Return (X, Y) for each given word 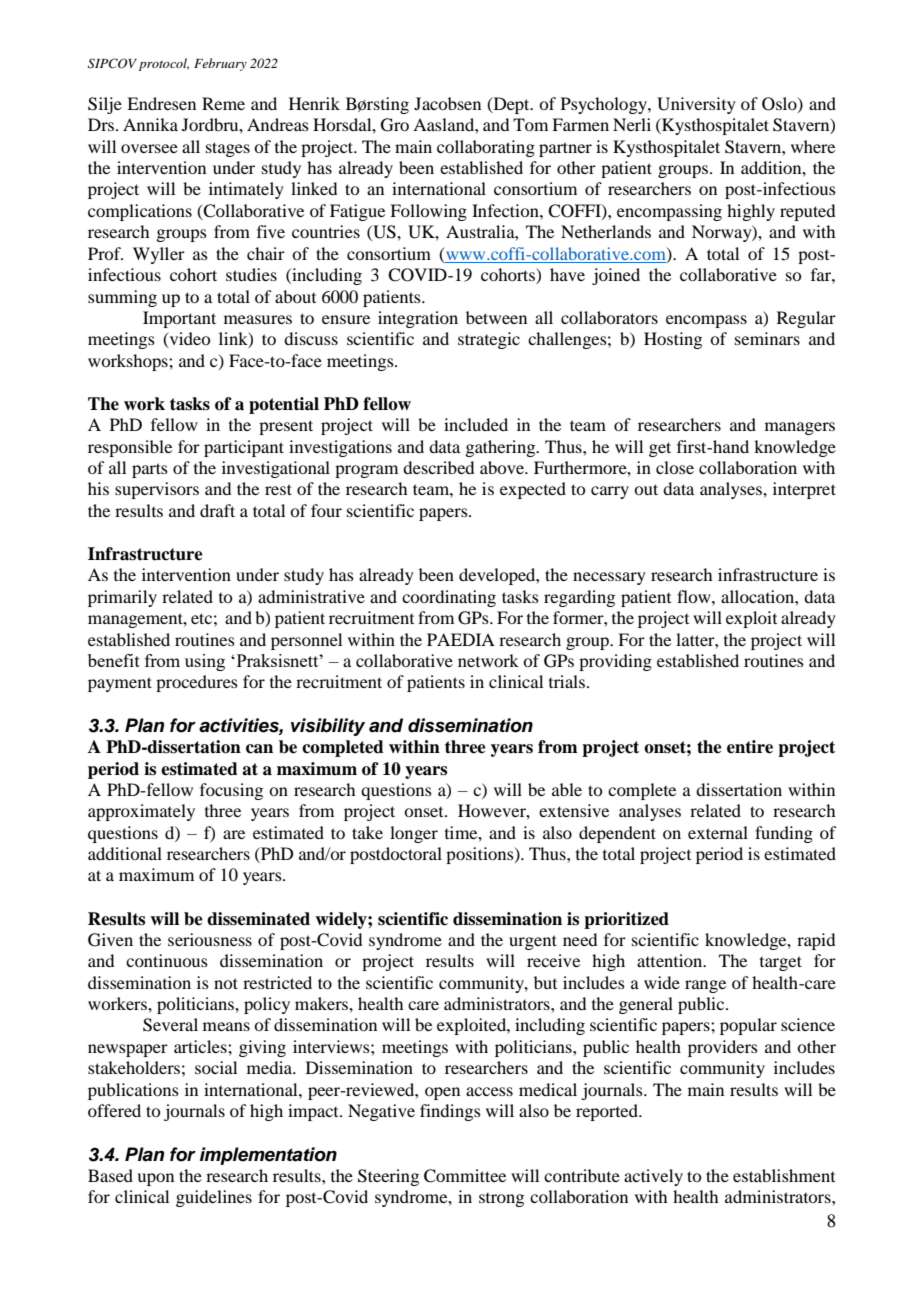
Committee (465, 1176)
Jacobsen (447, 103)
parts (150, 470)
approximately (141, 812)
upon (155, 1179)
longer (414, 834)
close (675, 467)
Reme (223, 103)
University (696, 105)
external (718, 832)
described (438, 467)
